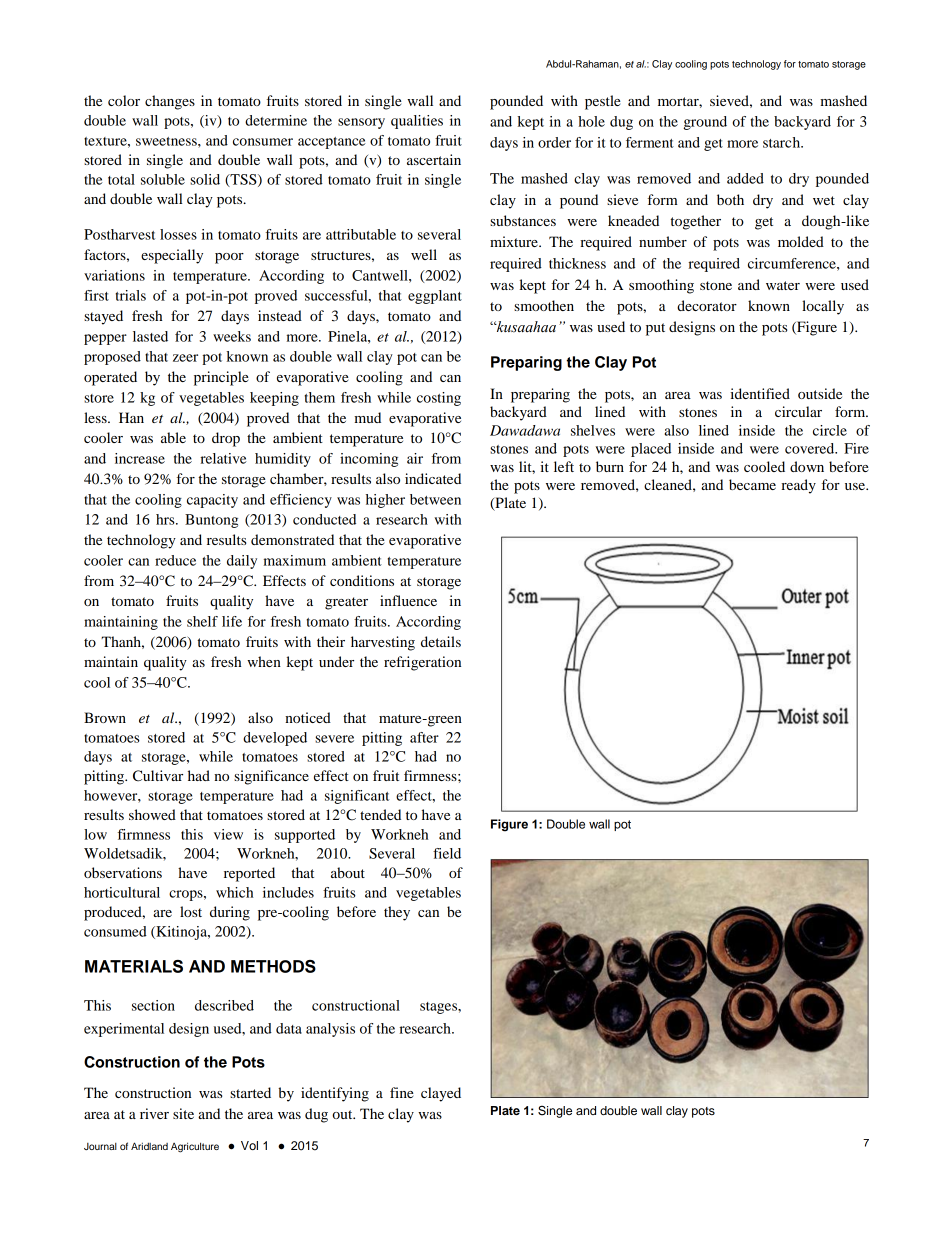 The width and height of the image is (952, 1233). Describe the element at coordinates (397, 913) in the image. I see `they` at that location.
